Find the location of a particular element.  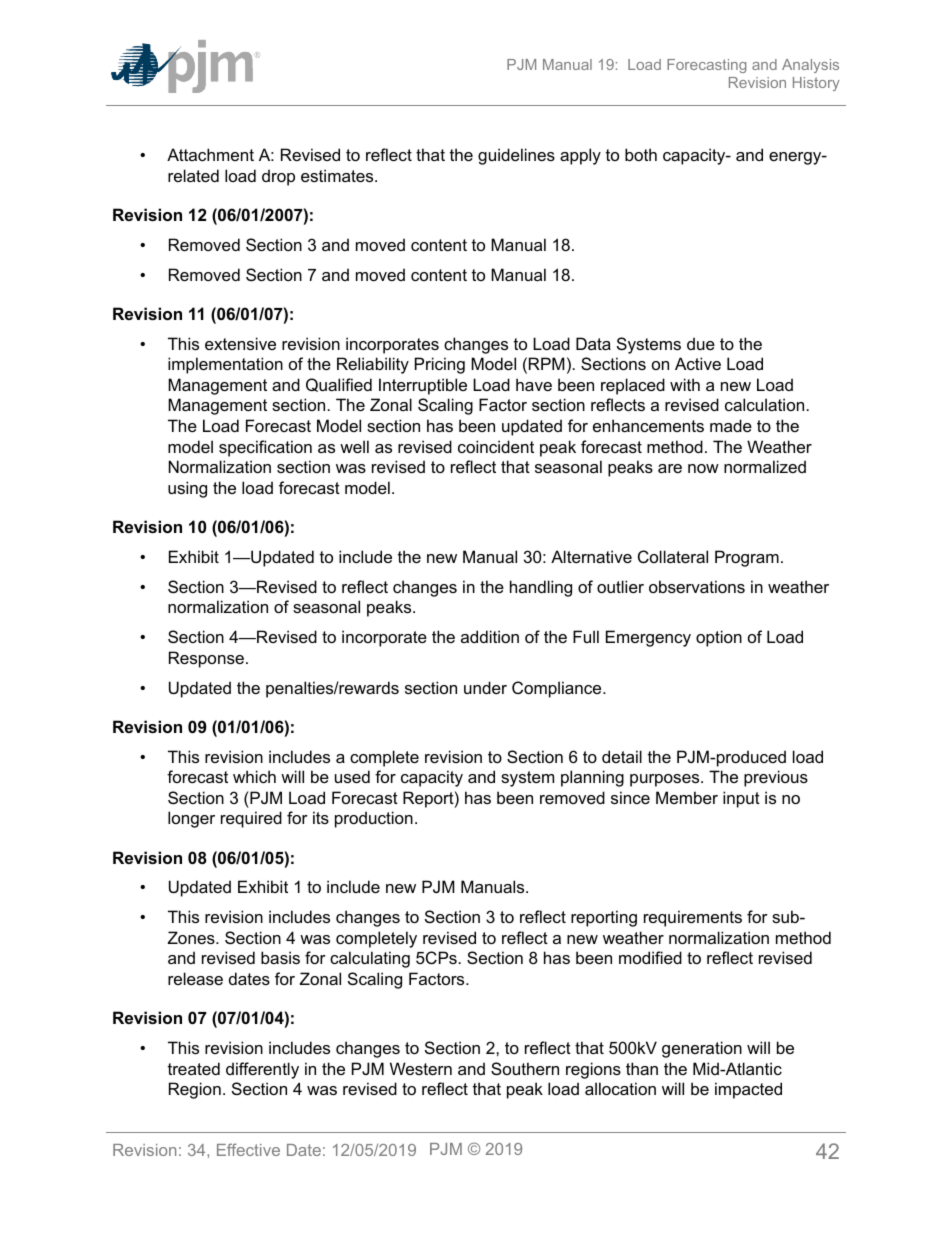

guidelines is located at coordinates (516, 156).
